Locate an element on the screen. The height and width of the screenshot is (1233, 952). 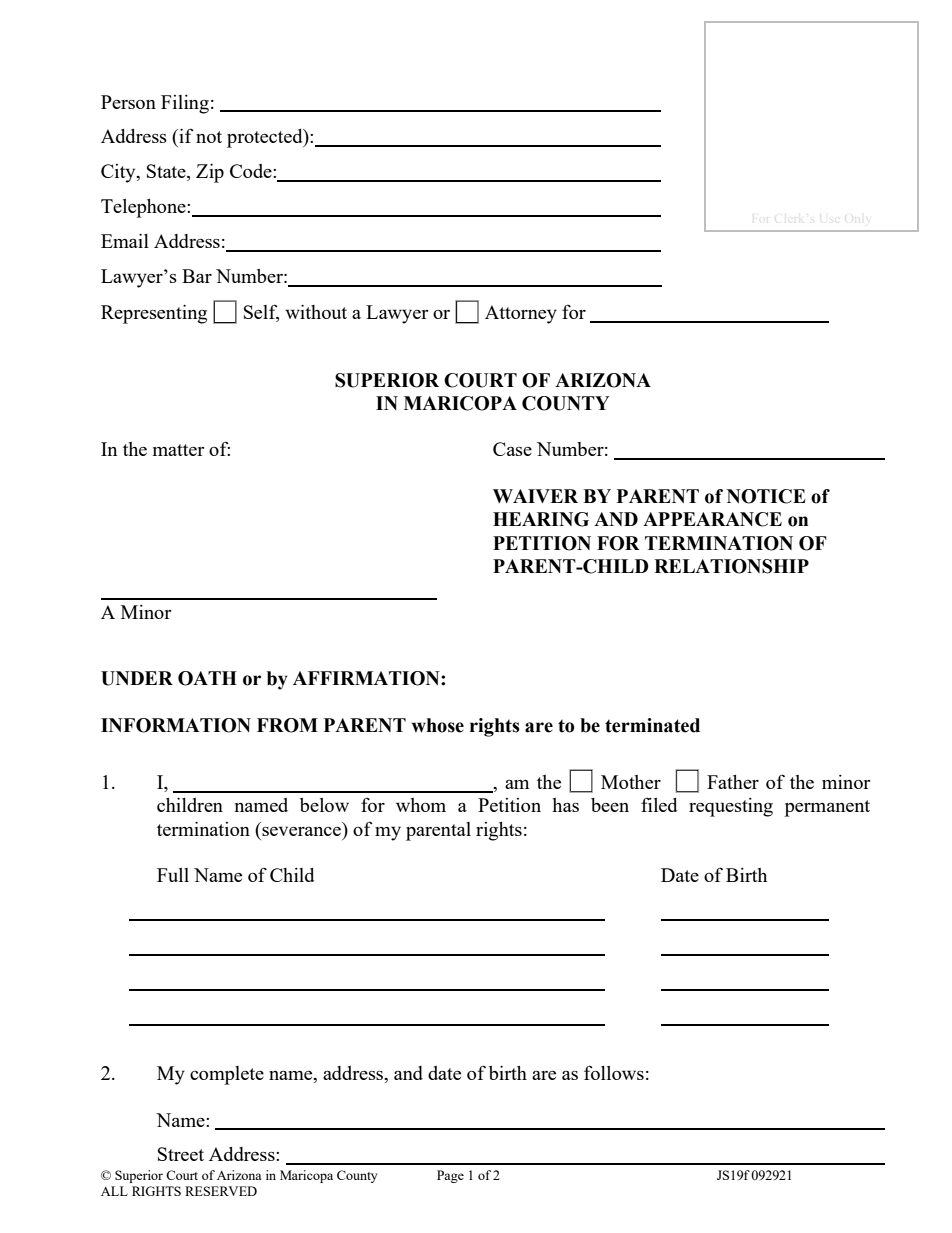
Attorney is located at coordinates (521, 314).
